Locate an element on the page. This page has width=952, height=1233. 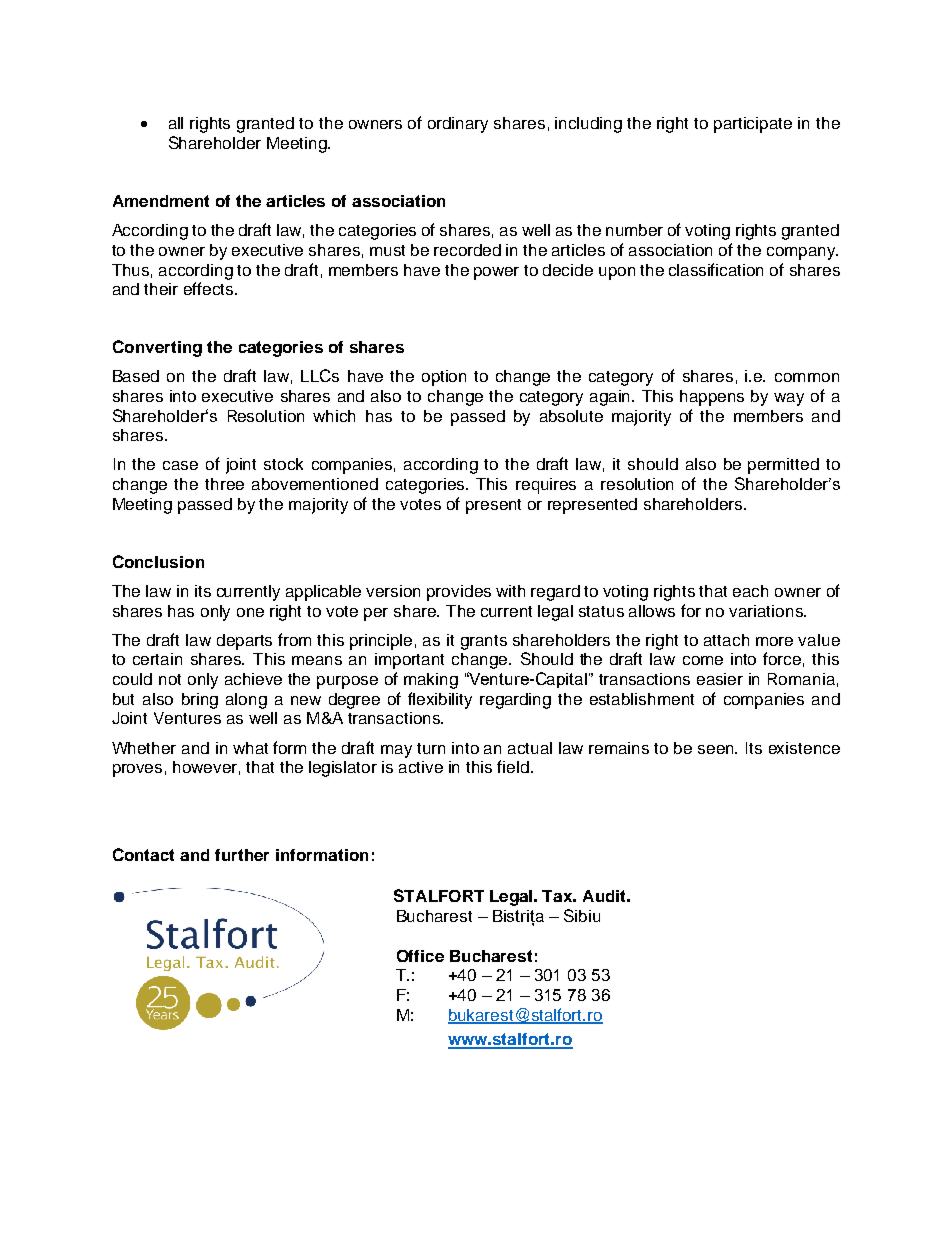
further is located at coordinates (242, 855).
